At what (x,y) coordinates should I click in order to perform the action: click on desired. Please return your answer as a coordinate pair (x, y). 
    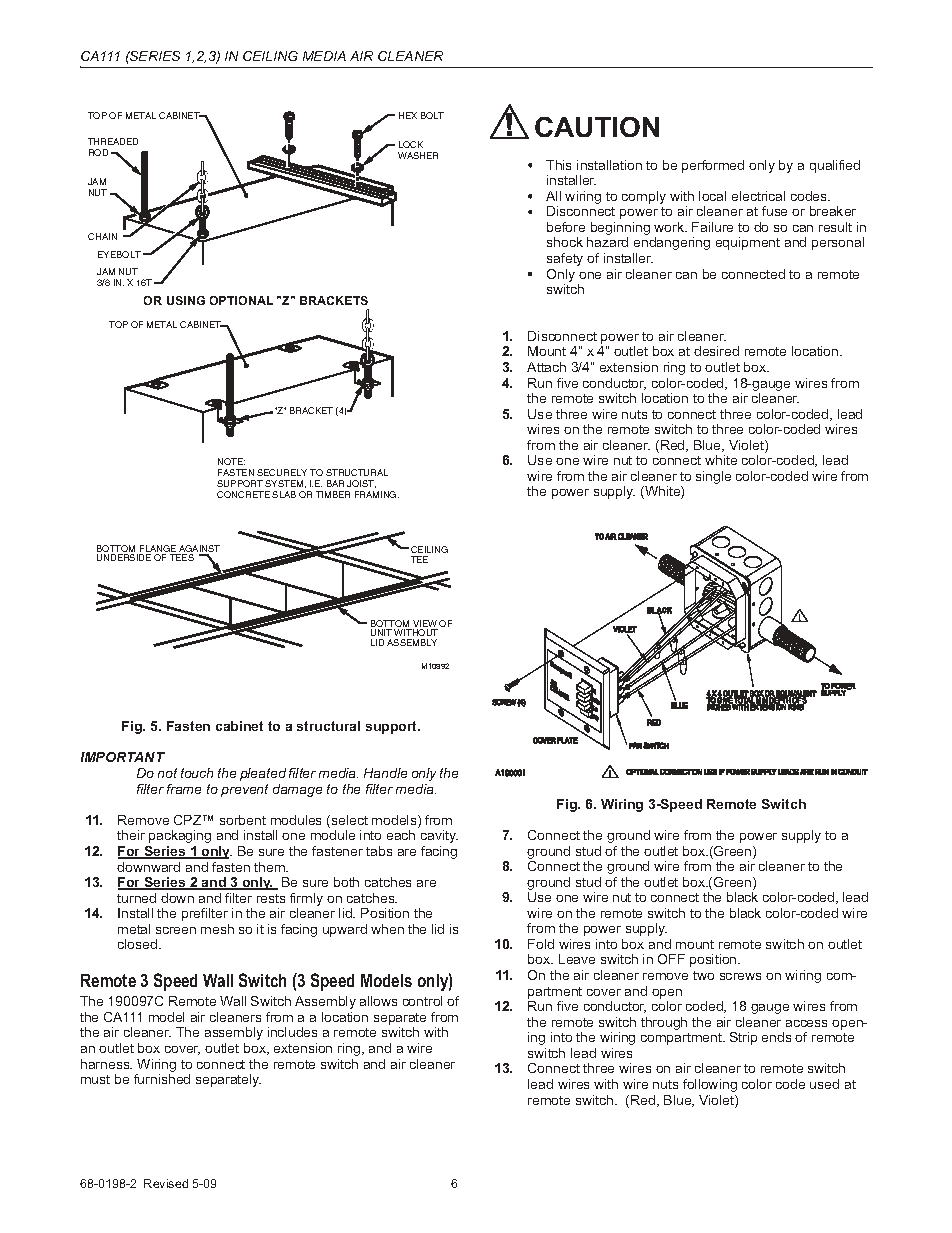
    Looking at the image, I should click on (716, 351).
